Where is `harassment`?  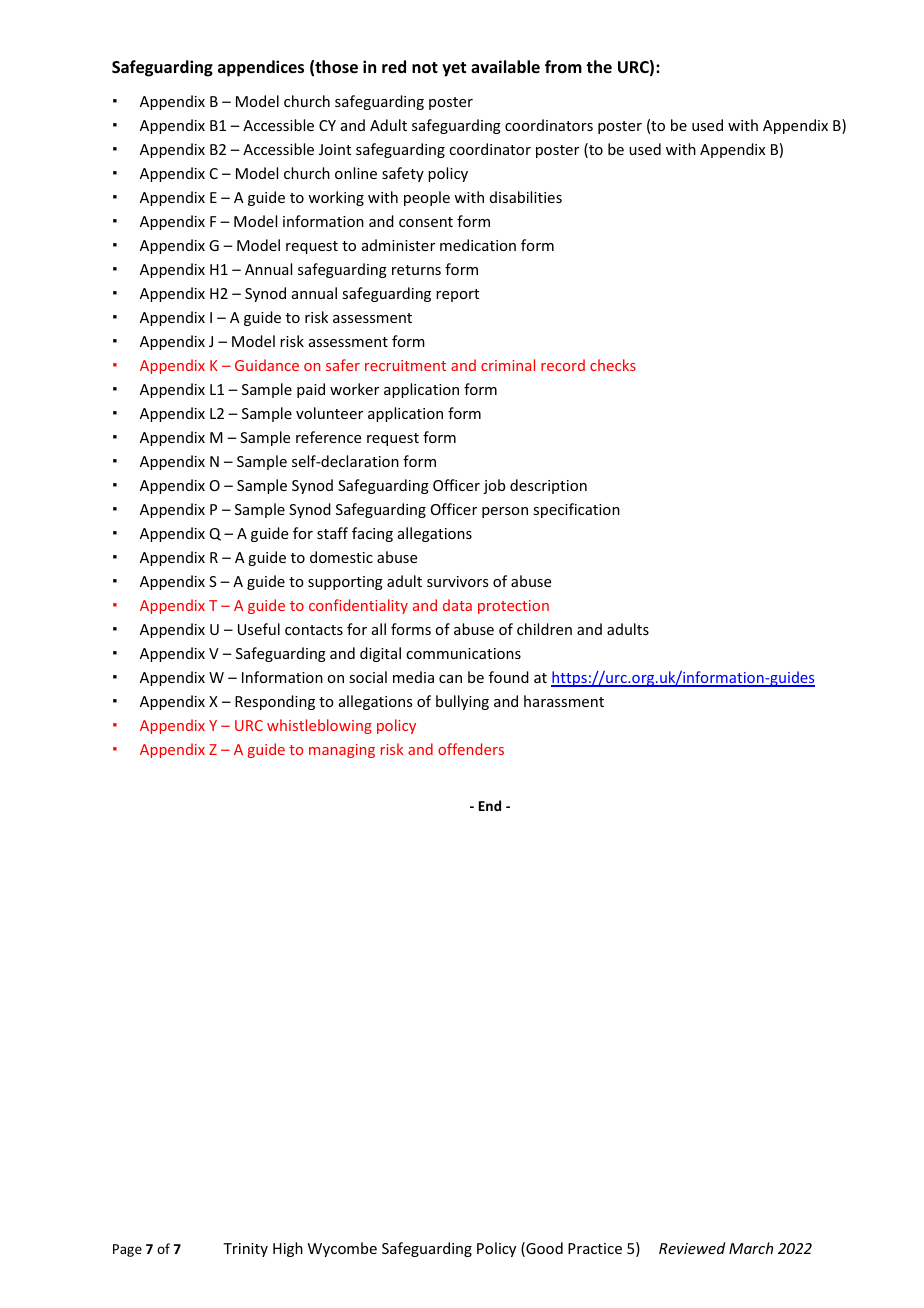
harassment is located at coordinates (564, 701).
